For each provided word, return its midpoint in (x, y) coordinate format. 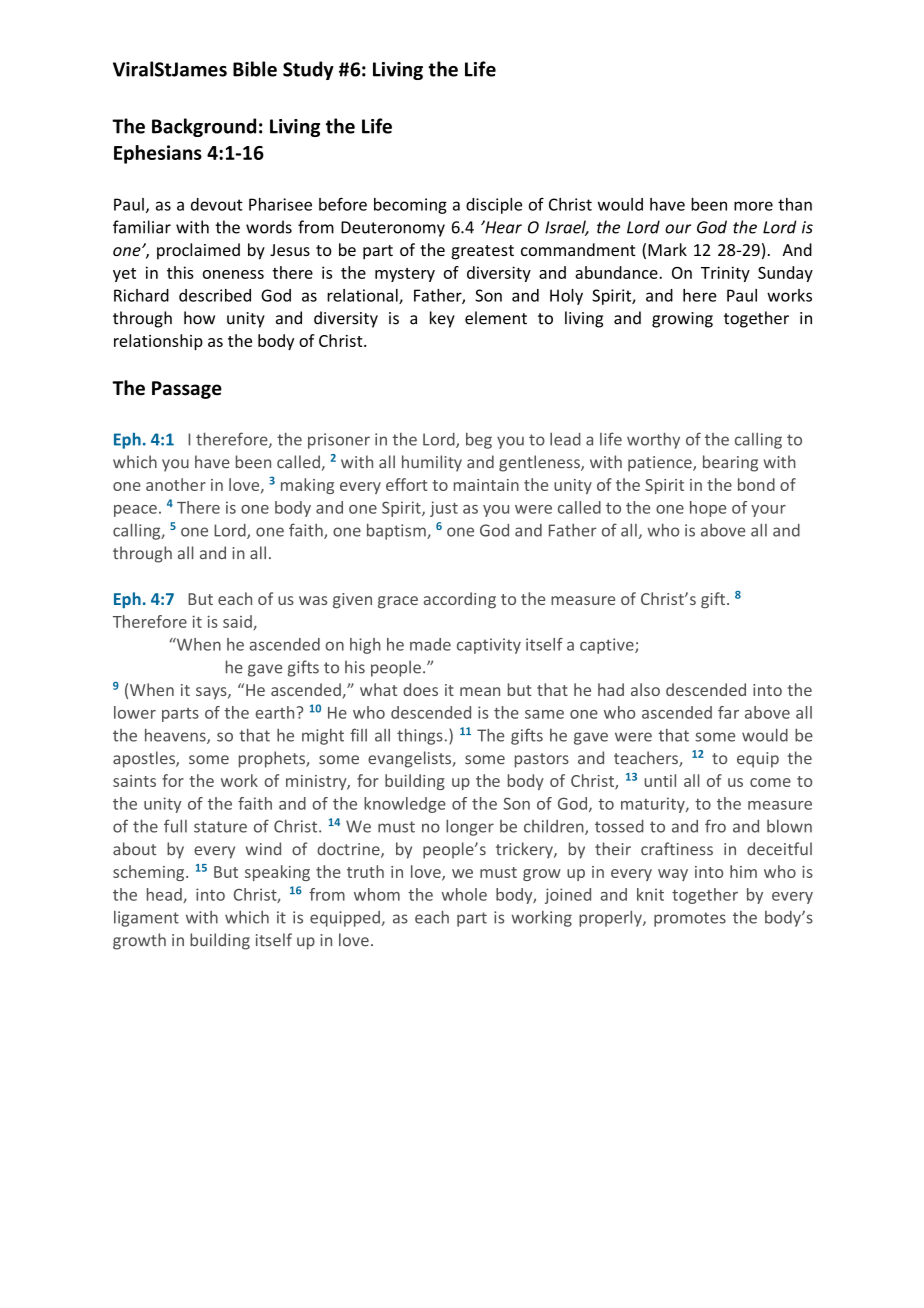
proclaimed (198, 251)
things (420, 736)
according (460, 600)
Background (204, 127)
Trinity (725, 274)
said (238, 622)
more (753, 206)
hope (708, 509)
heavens (176, 736)
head (165, 895)
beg (479, 441)
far (728, 712)
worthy (653, 440)
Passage (187, 390)
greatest (482, 252)
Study (308, 70)
